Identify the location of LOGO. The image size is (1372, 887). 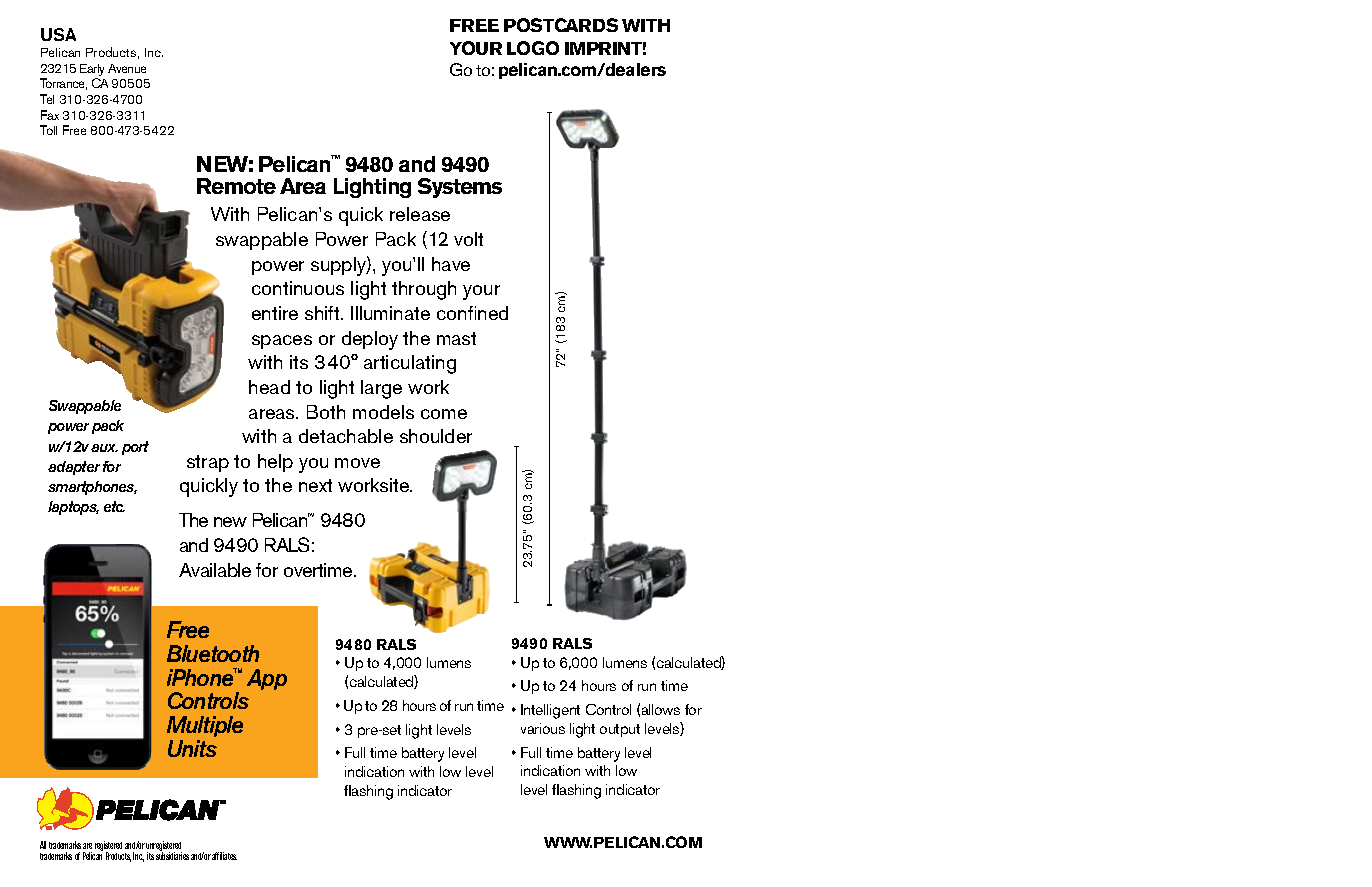
(533, 48).
